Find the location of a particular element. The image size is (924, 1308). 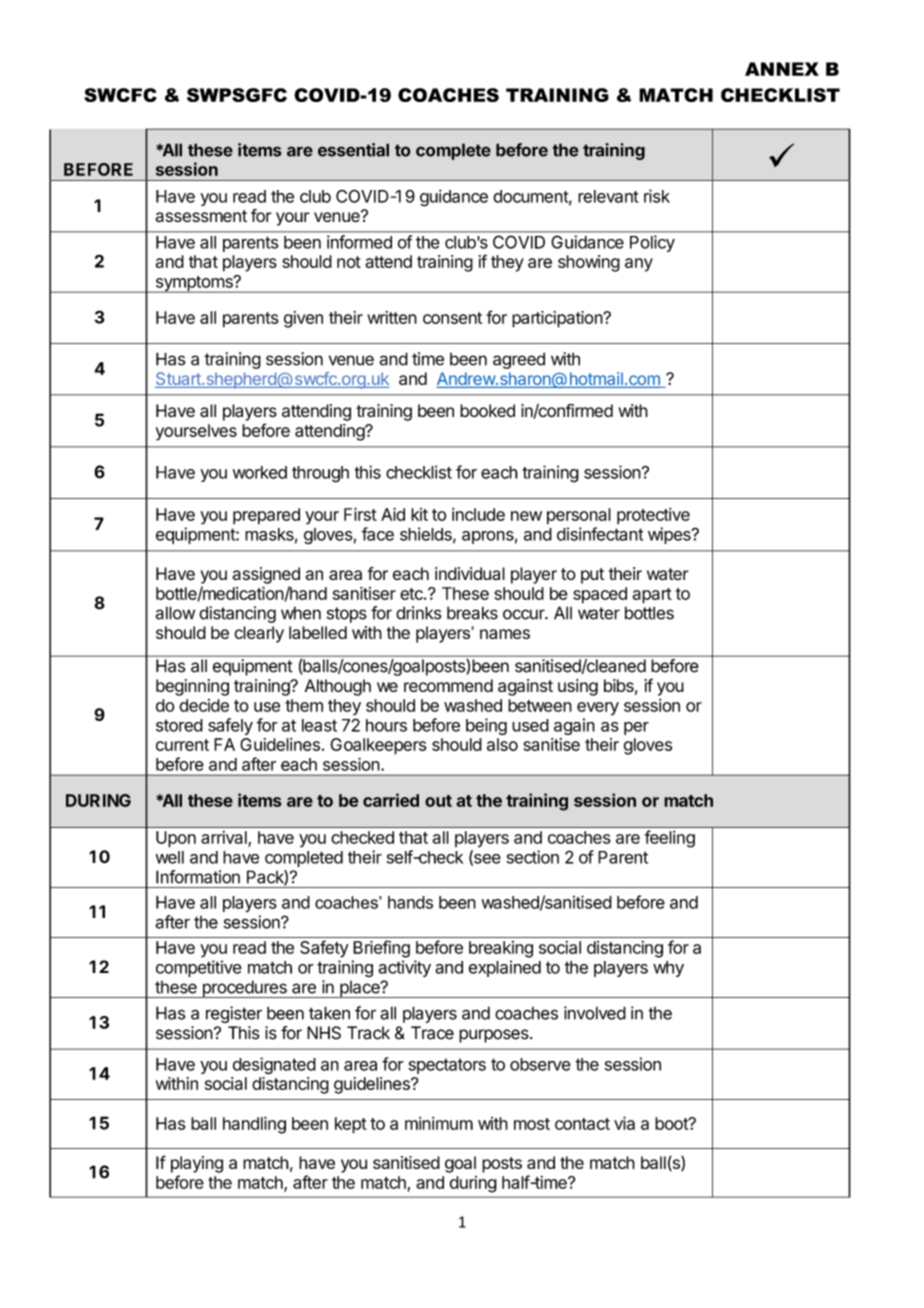

relevant is located at coordinates (608, 196).
